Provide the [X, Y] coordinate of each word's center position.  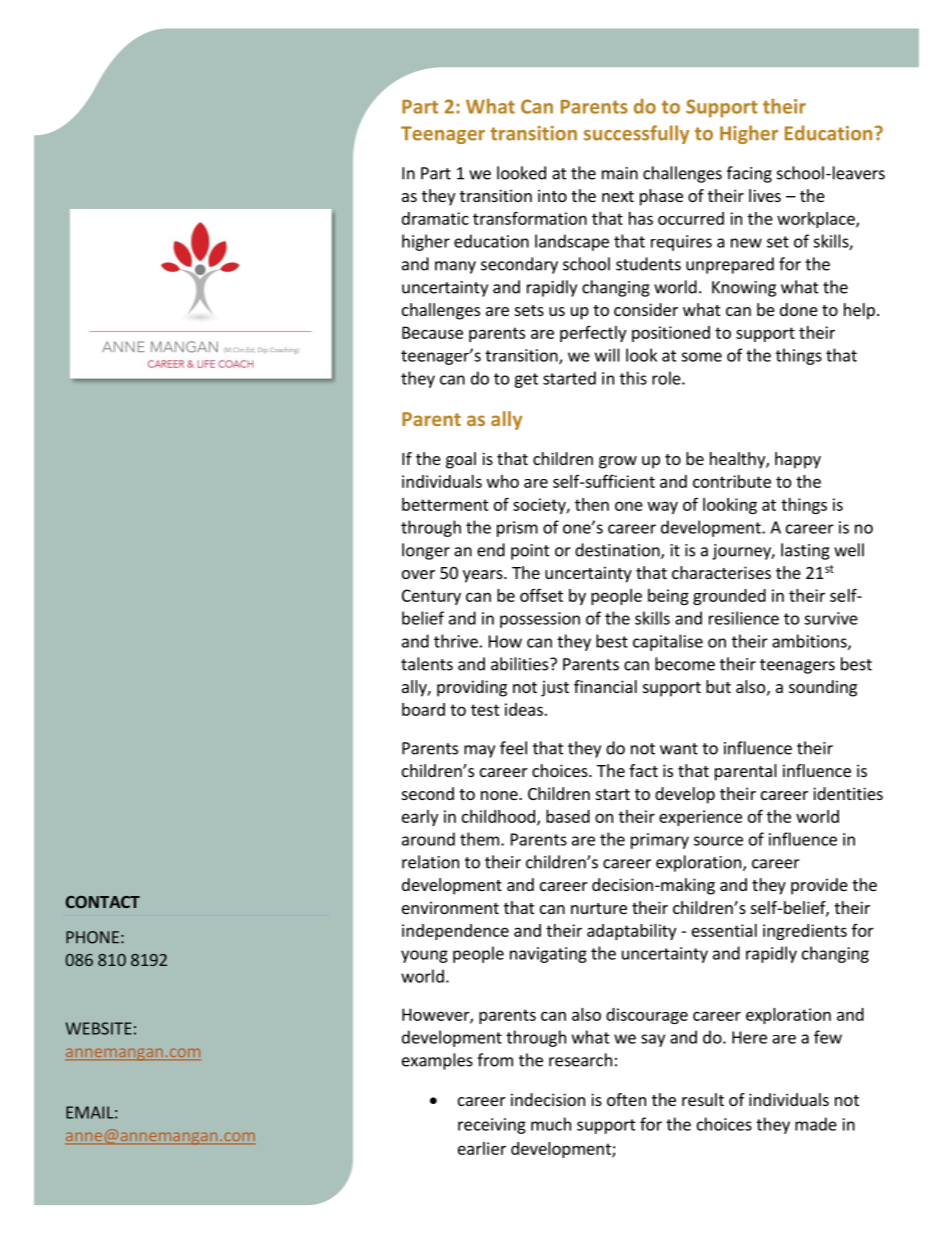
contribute [732, 481]
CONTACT [103, 902]
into [552, 195]
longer [426, 551]
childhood [498, 816]
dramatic [435, 218]
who [503, 481]
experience [700, 818]
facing [749, 174]
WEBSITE [99, 1028]
